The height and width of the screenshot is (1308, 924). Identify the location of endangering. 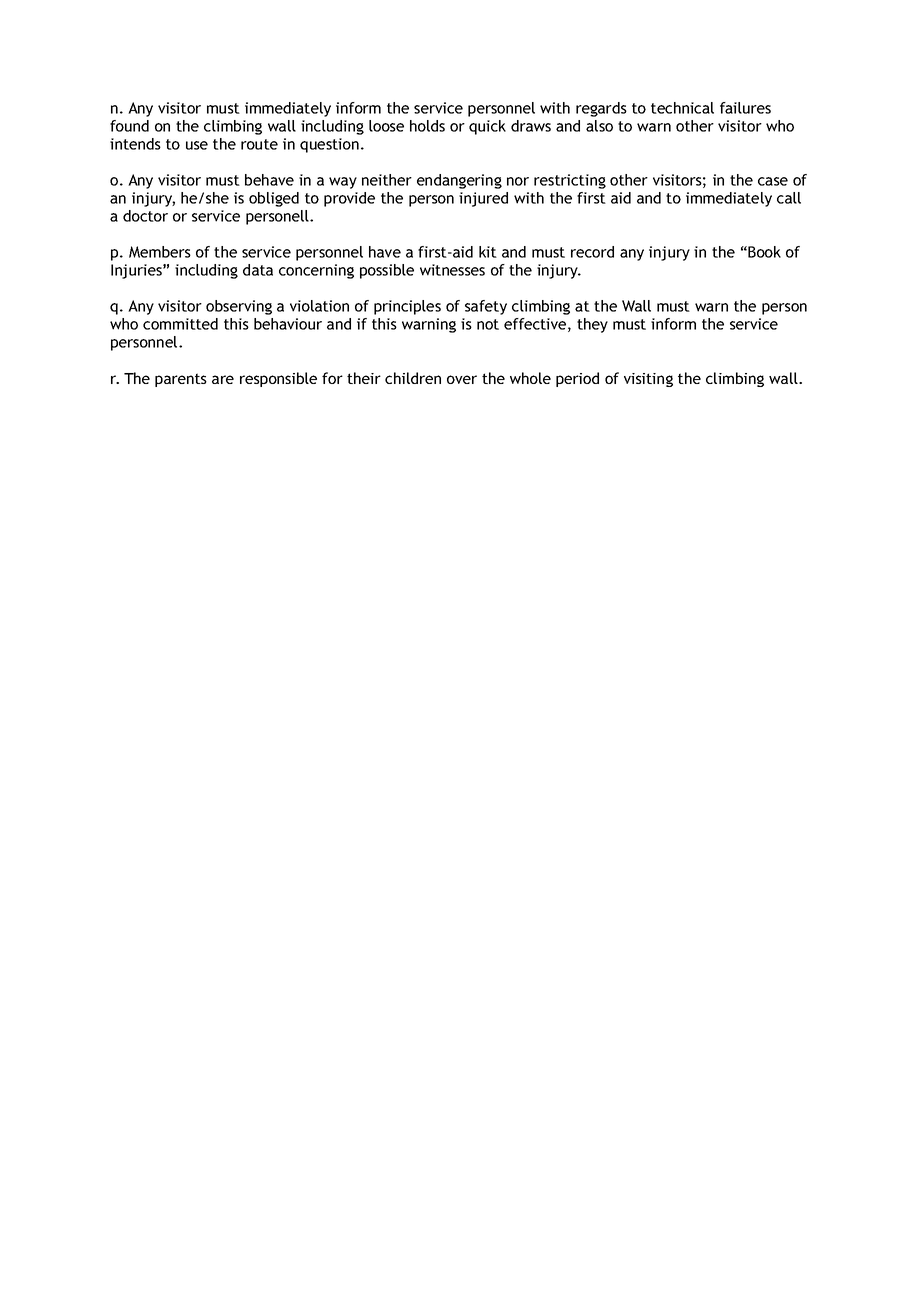
(459, 181).
